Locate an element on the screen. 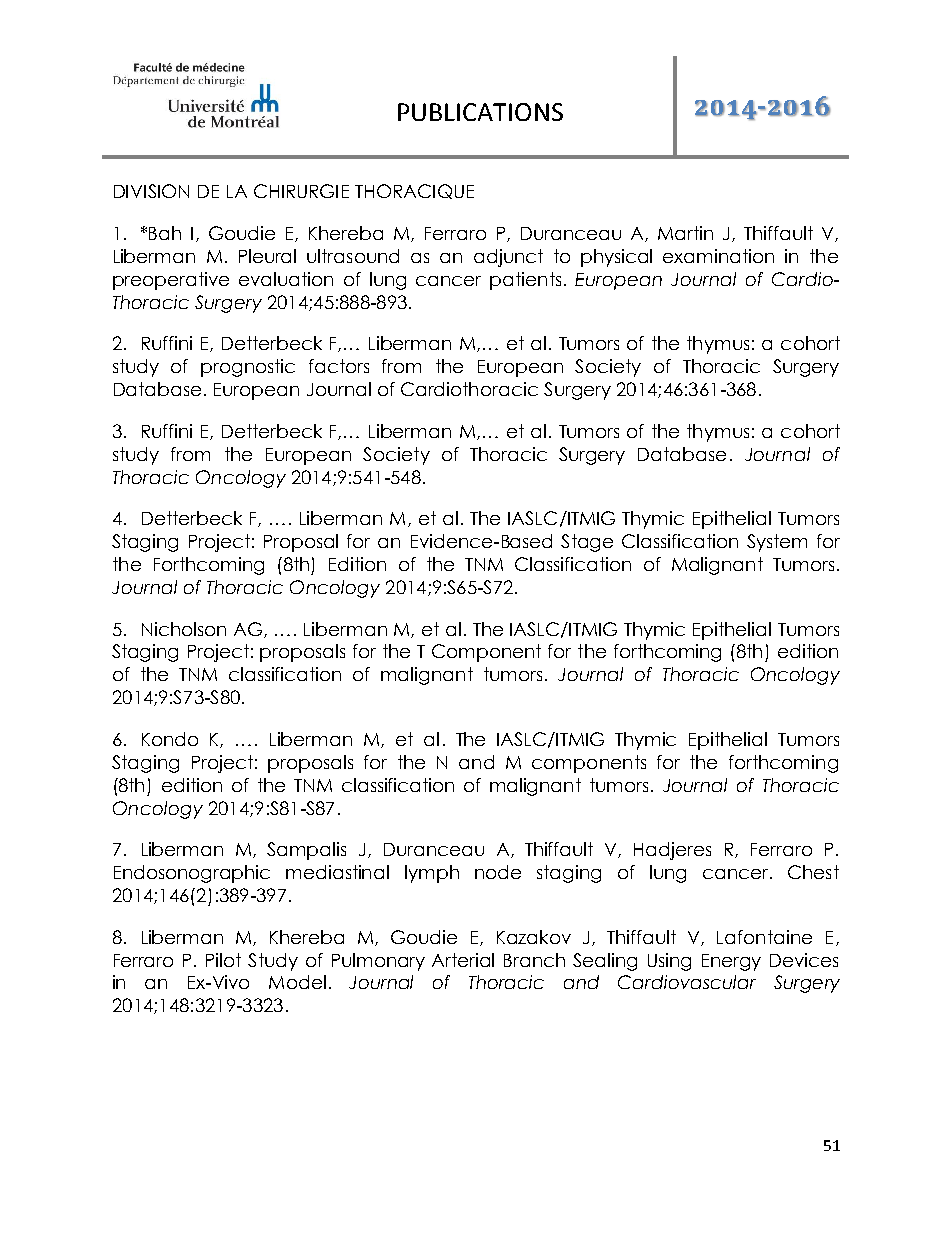 Image resolution: width=952 pixels, height=1233 pixels. examination is located at coordinates (718, 256).
